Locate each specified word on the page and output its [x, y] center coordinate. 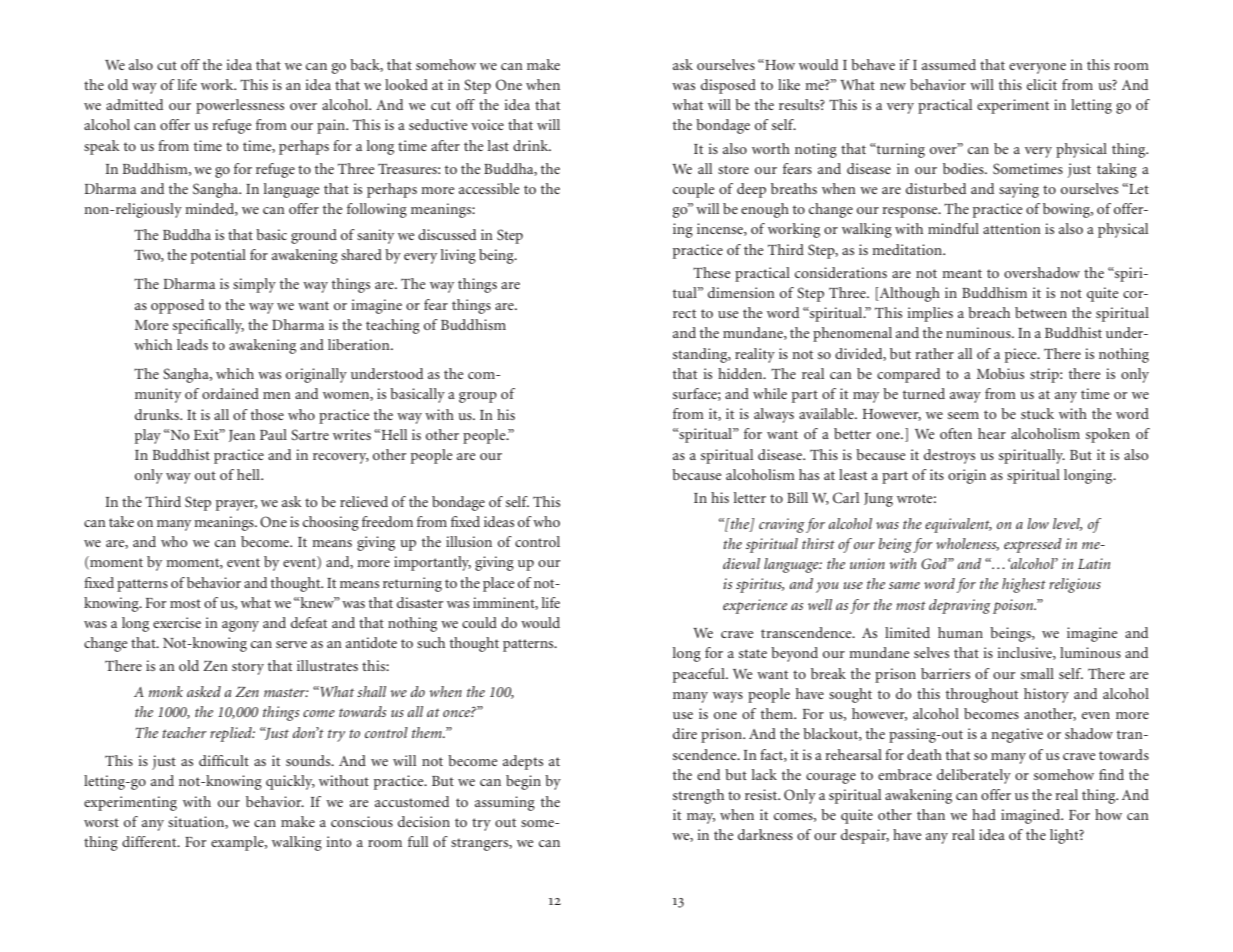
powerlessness [240, 106]
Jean [242, 436]
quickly [290, 782]
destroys [949, 456]
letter [750, 497]
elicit [1042, 84]
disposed [728, 86]
